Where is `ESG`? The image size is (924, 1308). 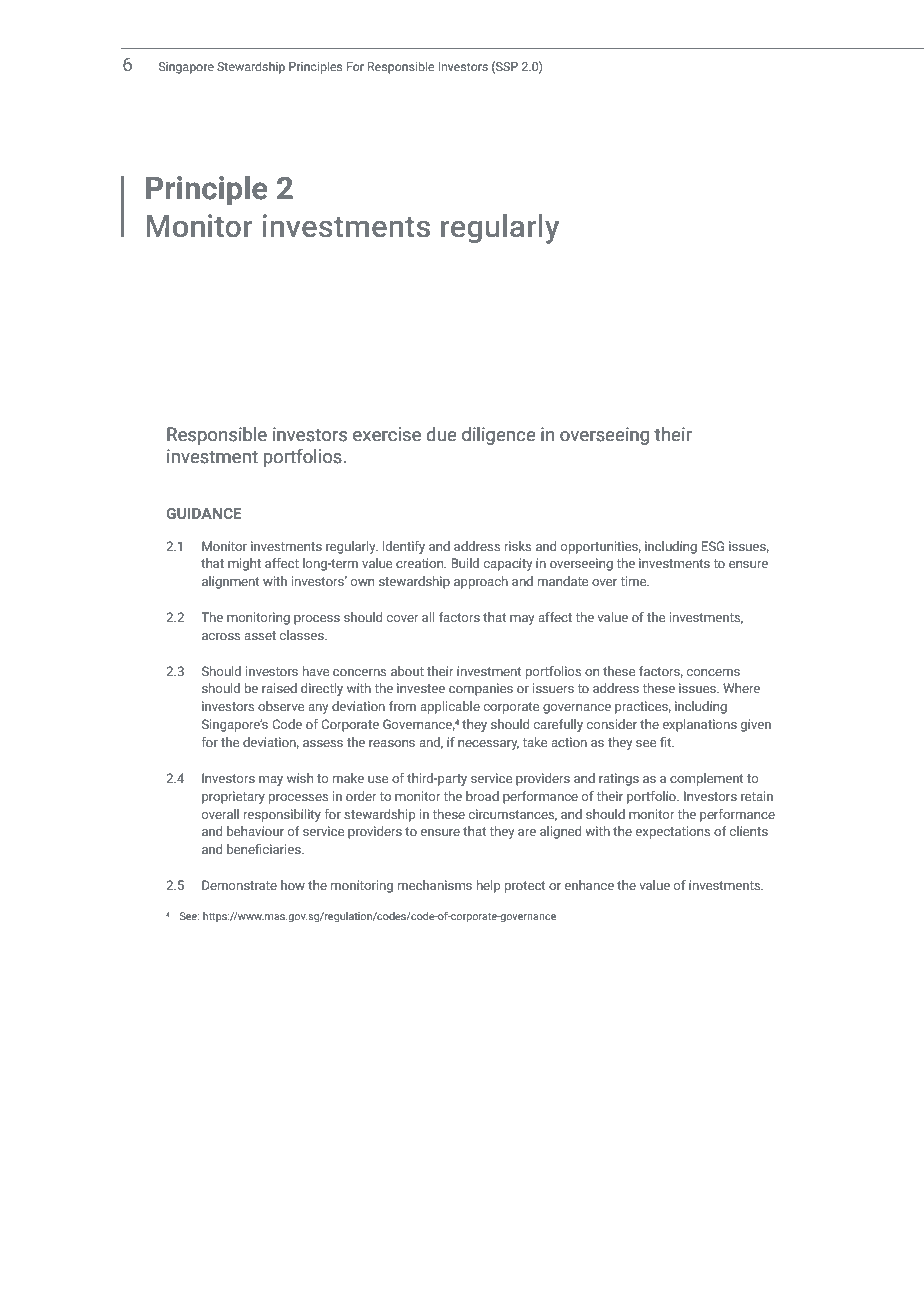
ESG is located at coordinates (712, 546).
